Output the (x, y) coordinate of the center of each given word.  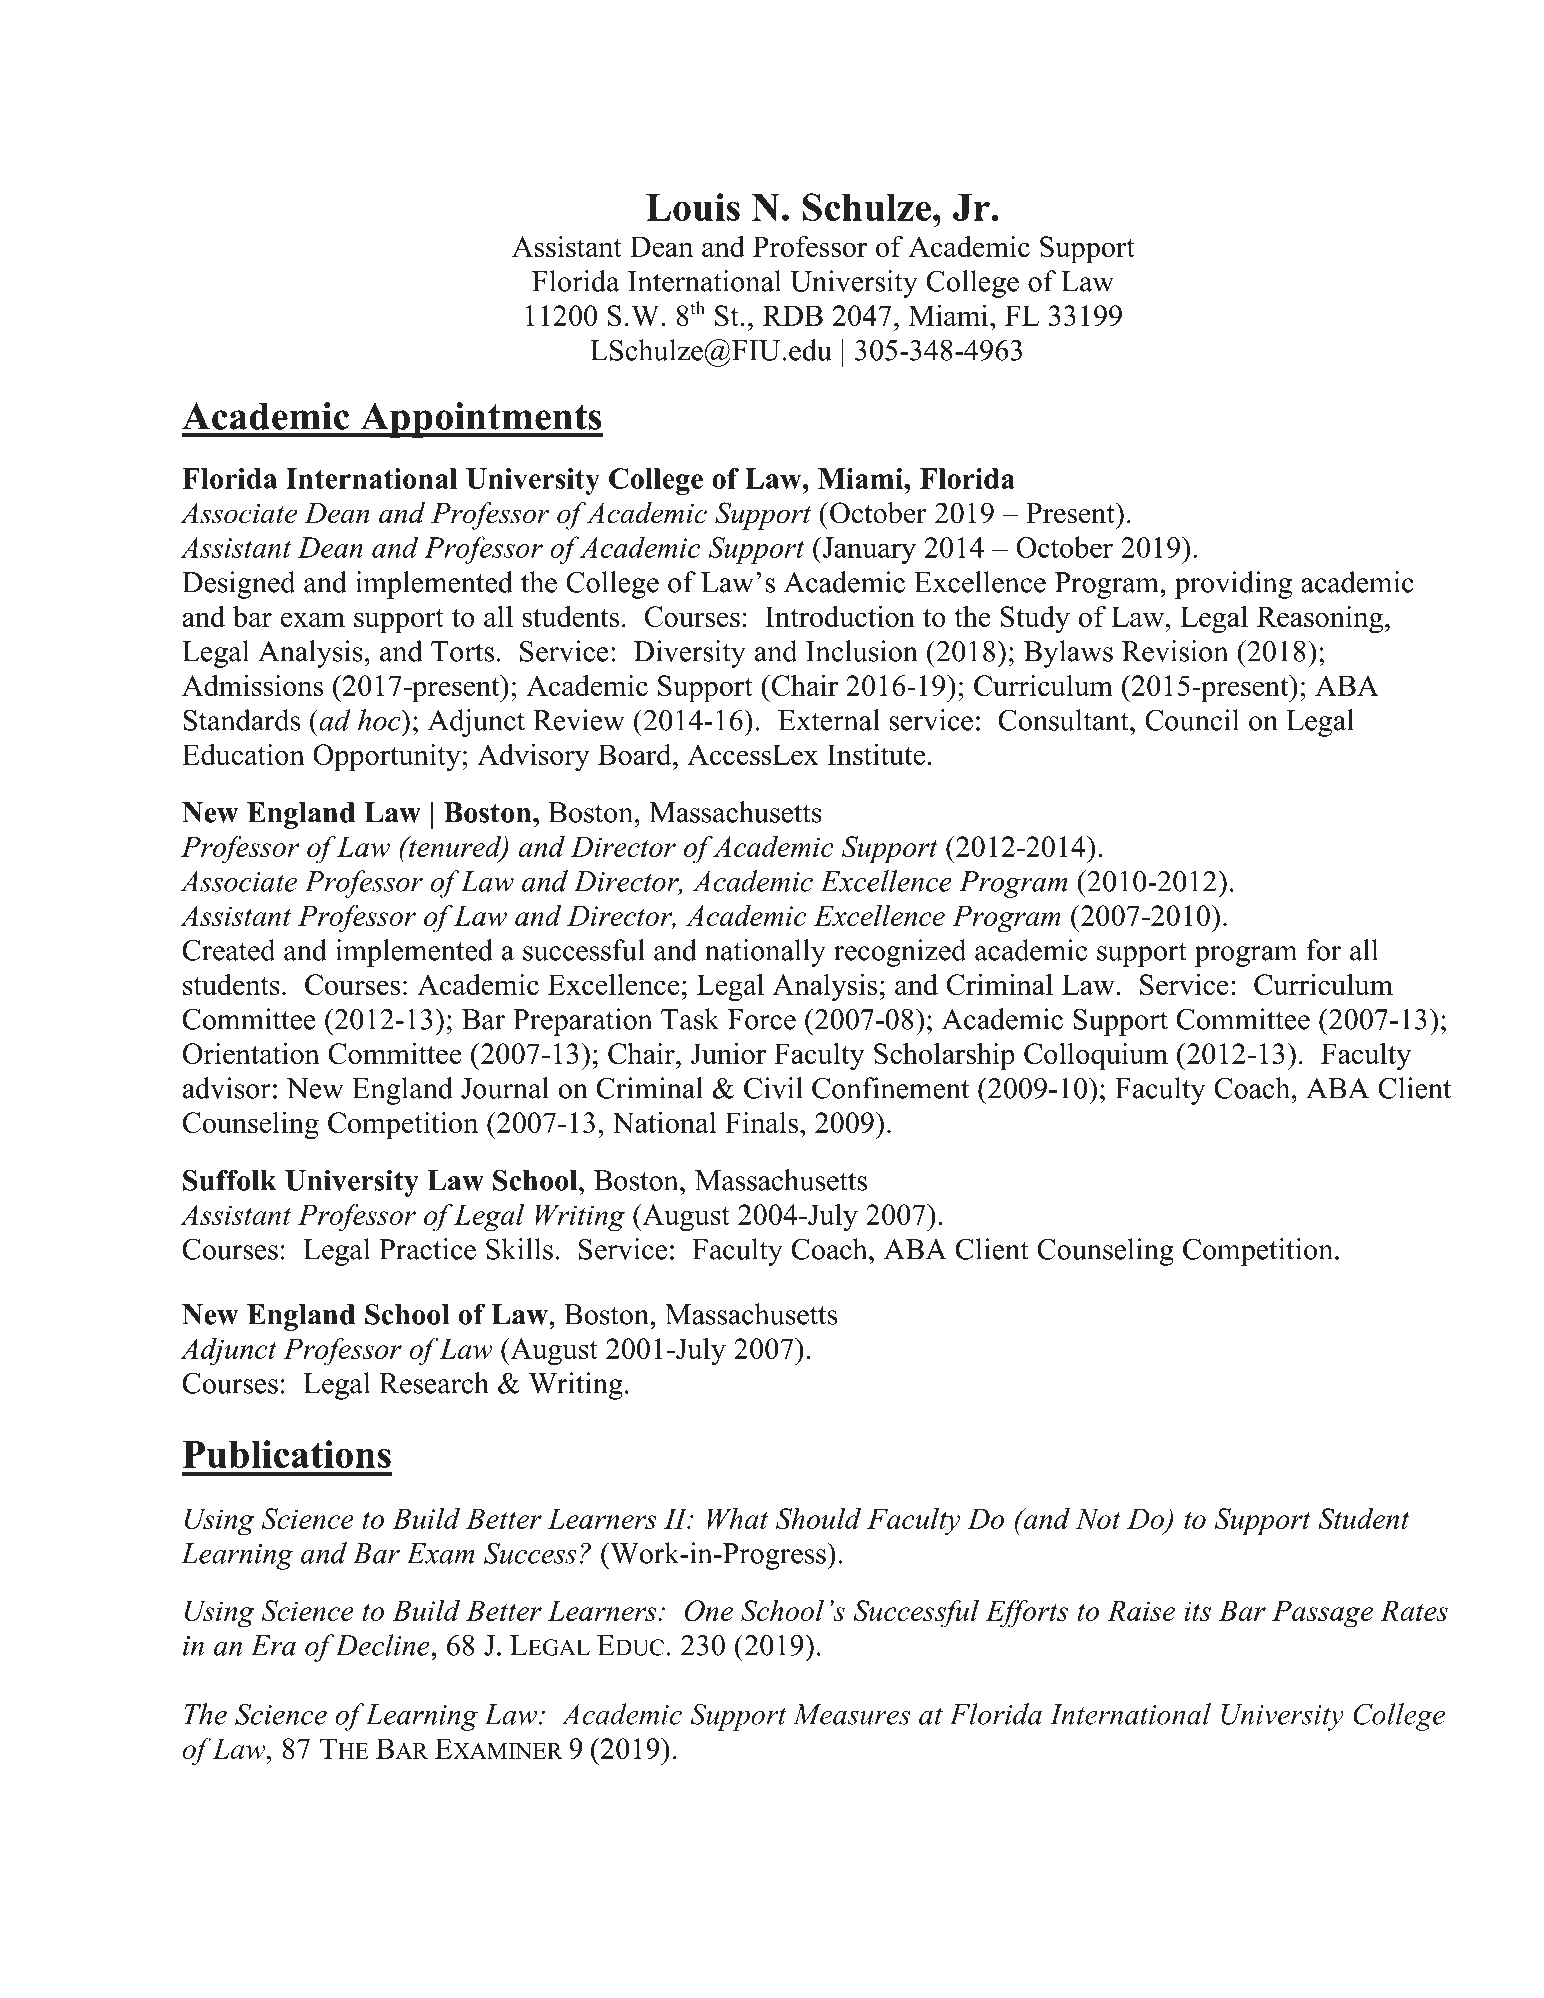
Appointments (480, 420)
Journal (505, 1088)
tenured (455, 848)
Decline (383, 1645)
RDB (793, 315)
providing (1233, 585)
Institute (876, 754)
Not (1098, 1518)
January (868, 550)
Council (1192, 720)
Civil (773, 1088)
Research (434, 1383)
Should (818, 1518)
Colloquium (1096, 1056)
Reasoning (1320, 620)
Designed (238, 585)
